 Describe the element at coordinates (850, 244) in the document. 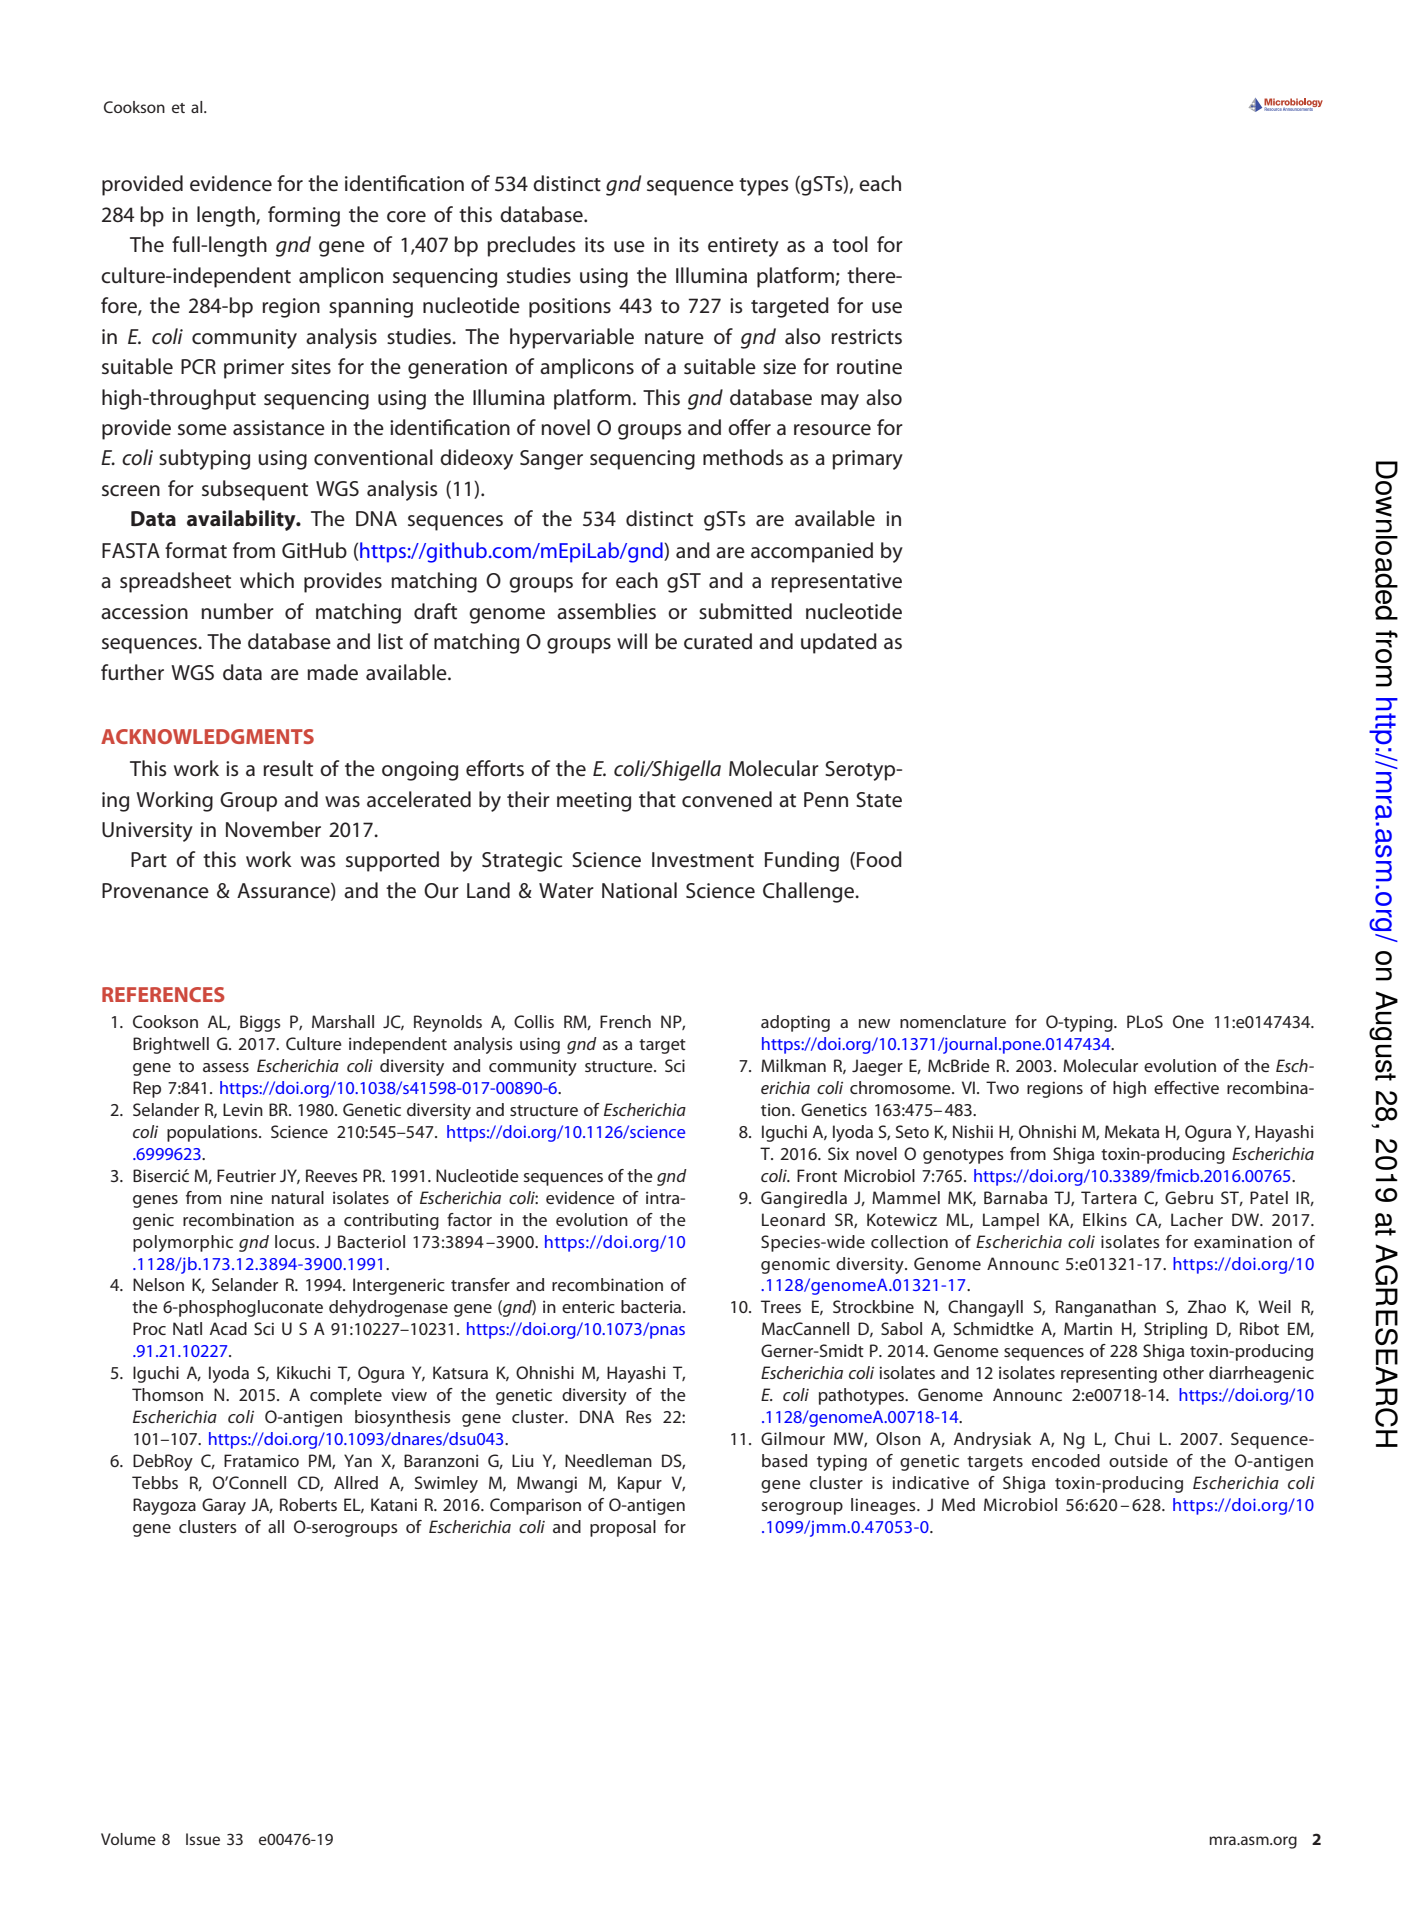

I see `tool` at that location.
